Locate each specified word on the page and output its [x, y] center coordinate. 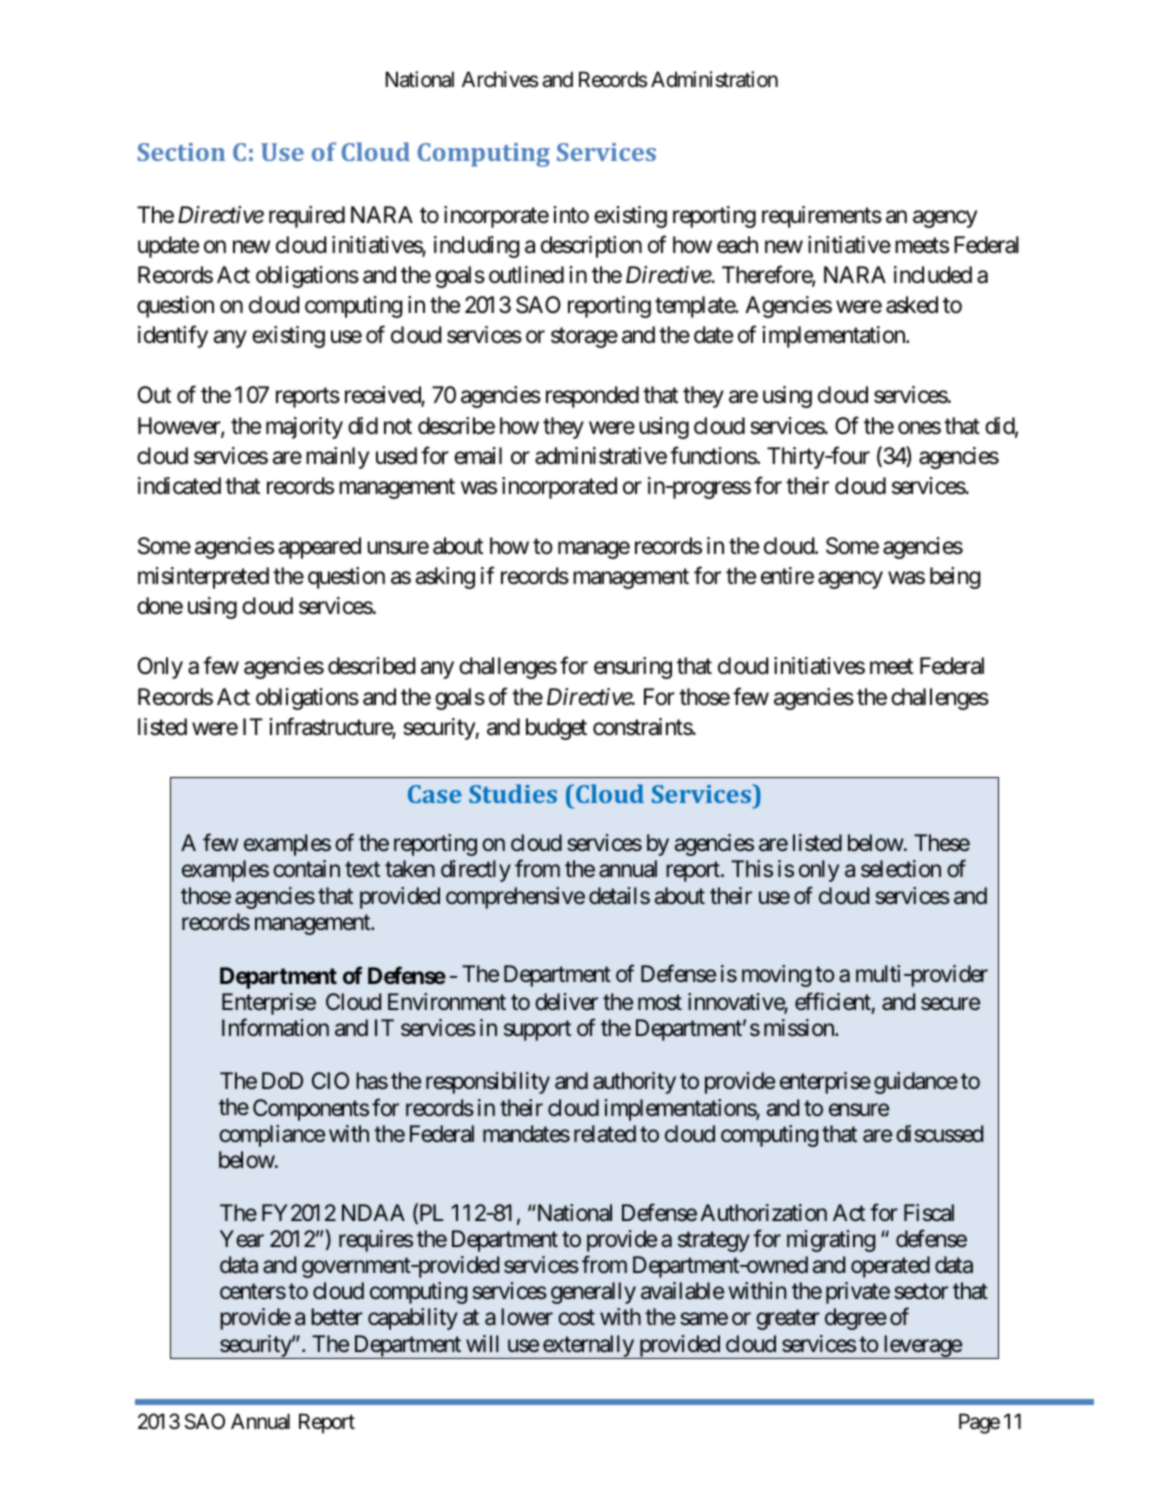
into [571, 214]
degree [856, 1319]
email [478, 456]
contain [306, 869]
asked [912, 305]
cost [576, 1318]
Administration [714, 79]
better [337, 1317]
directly [476, 871]
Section [181, 152]
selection [901, 869]
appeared [319, 548]
